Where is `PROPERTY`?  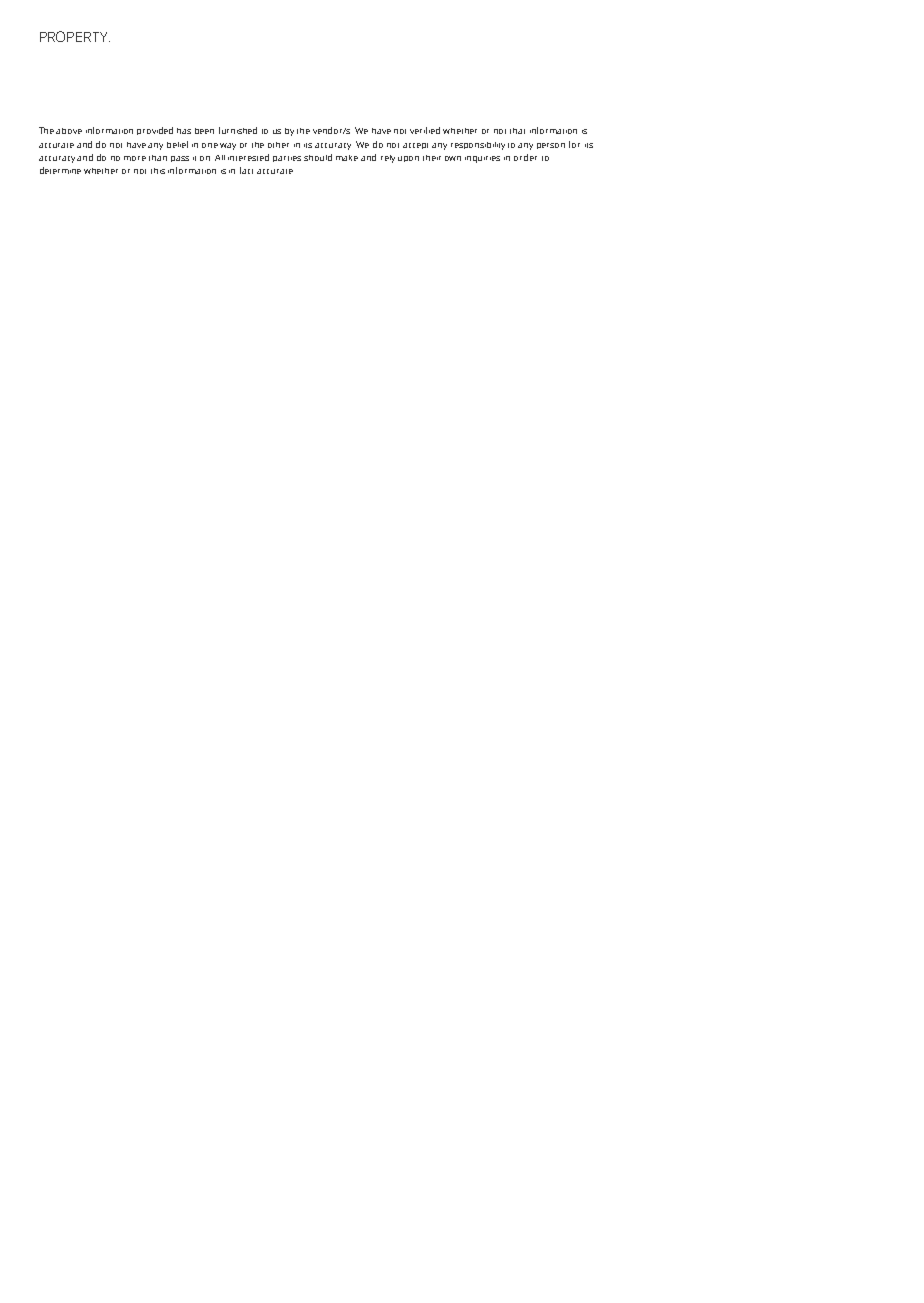 PROPERTY is located at coordinates (75, 36).
